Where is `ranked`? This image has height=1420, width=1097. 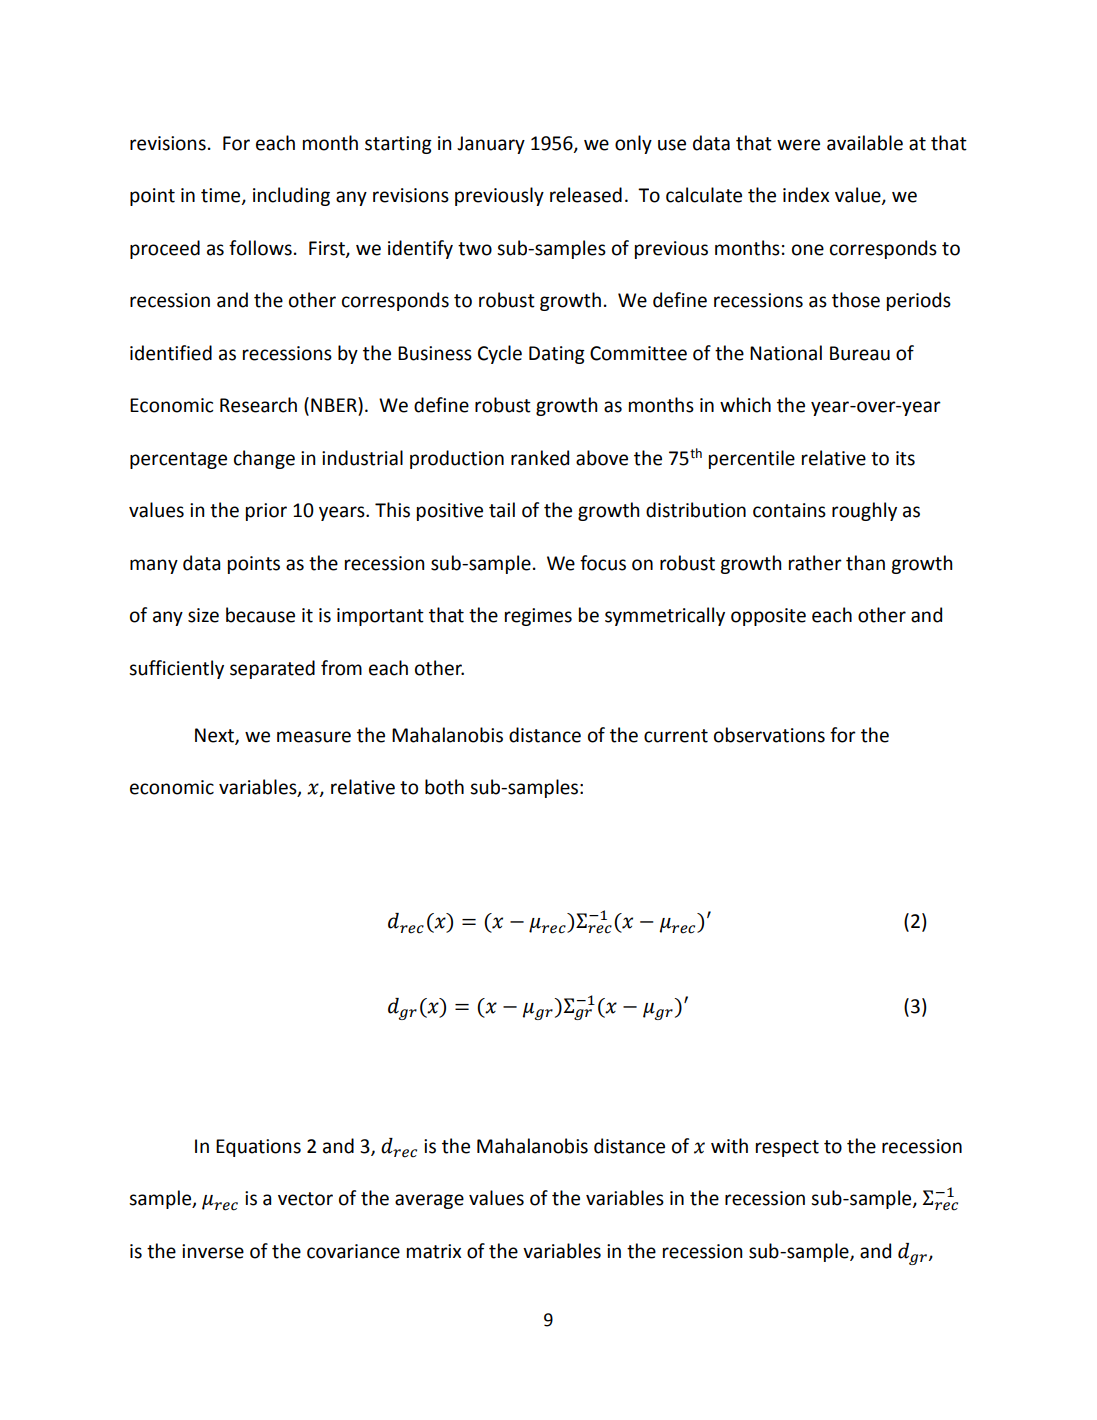 ranked is located at coordinates (540, 458).
